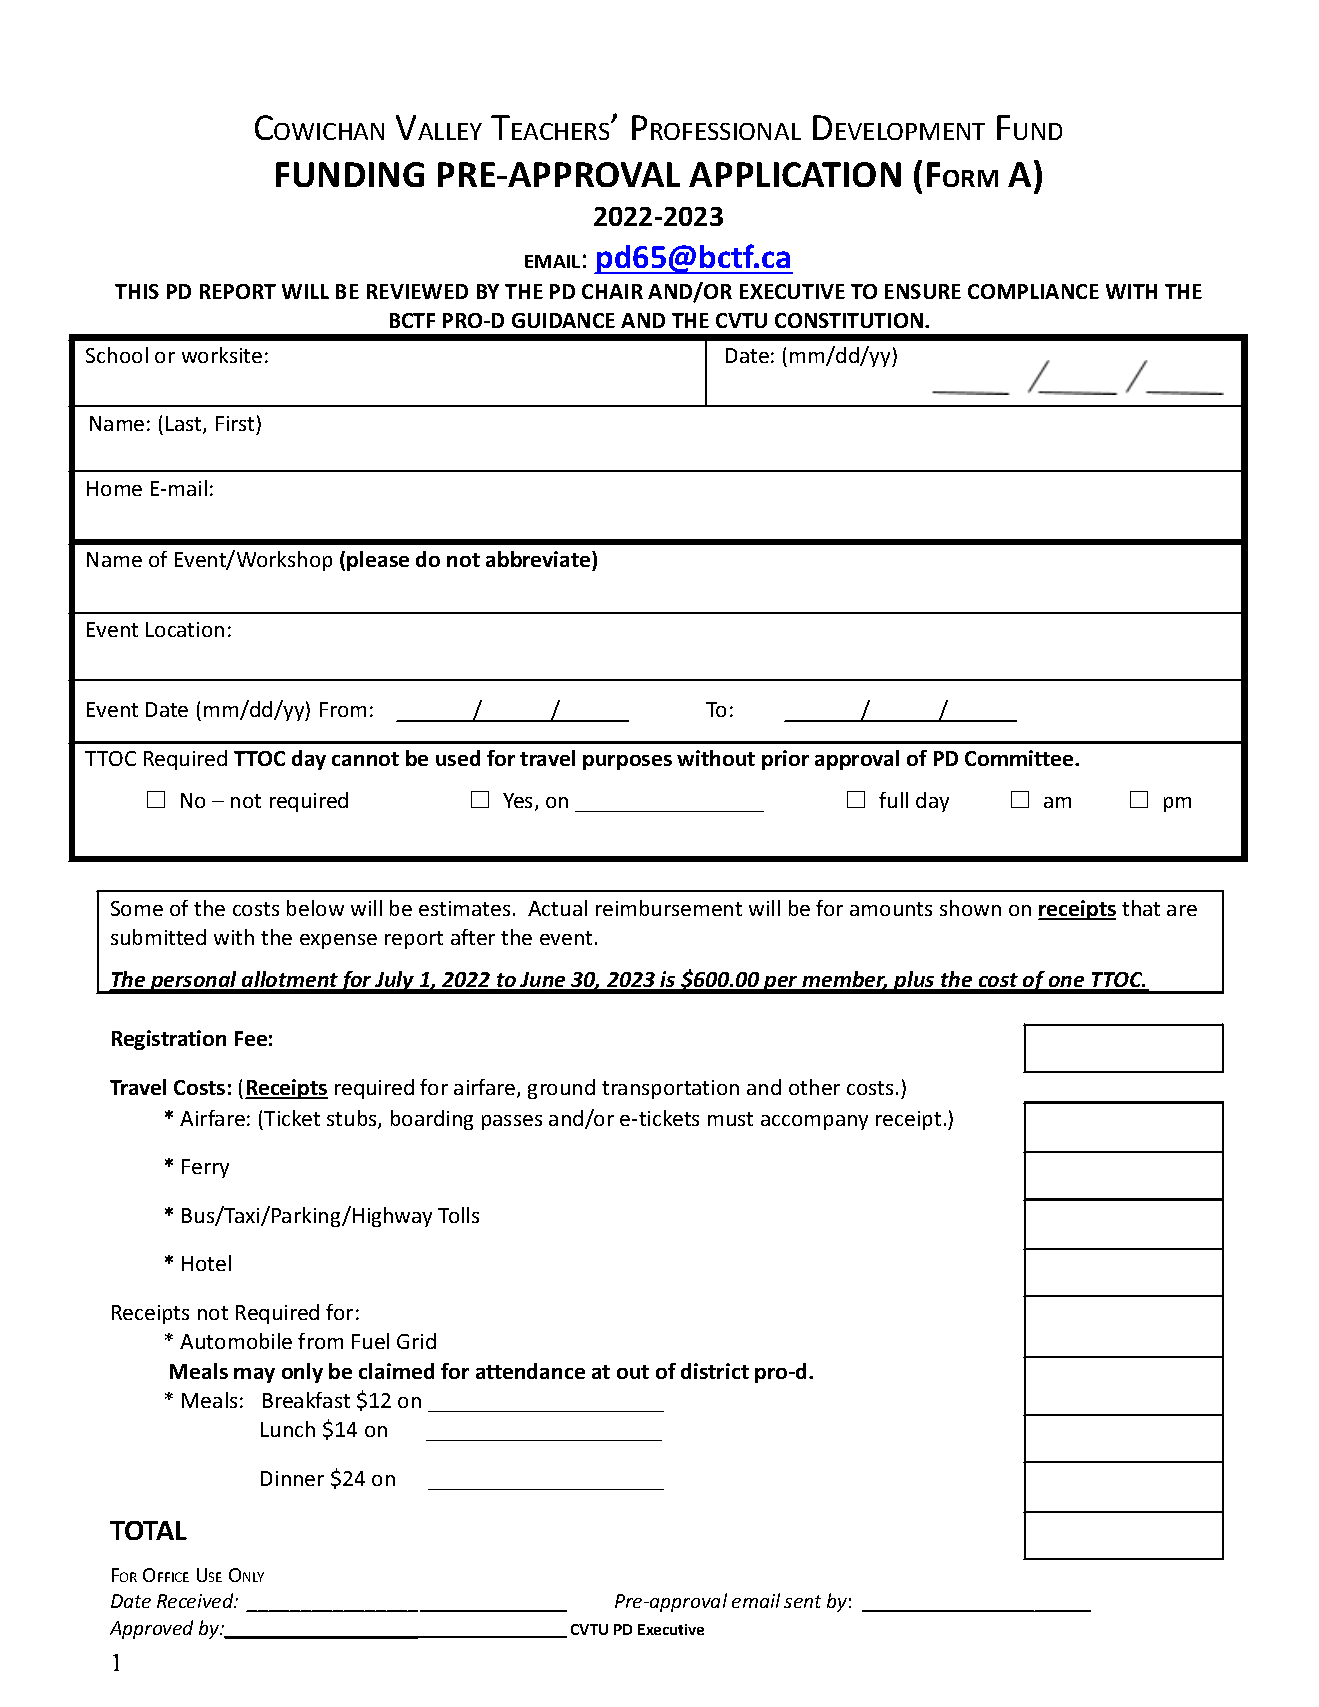 Image resolution: width=1319 pixels, height=1707 pixels. What do you see at coordinates (1033, 291) in the screenshot?
I see `COMPLIANCE` at bounding box center [1033, 291].
